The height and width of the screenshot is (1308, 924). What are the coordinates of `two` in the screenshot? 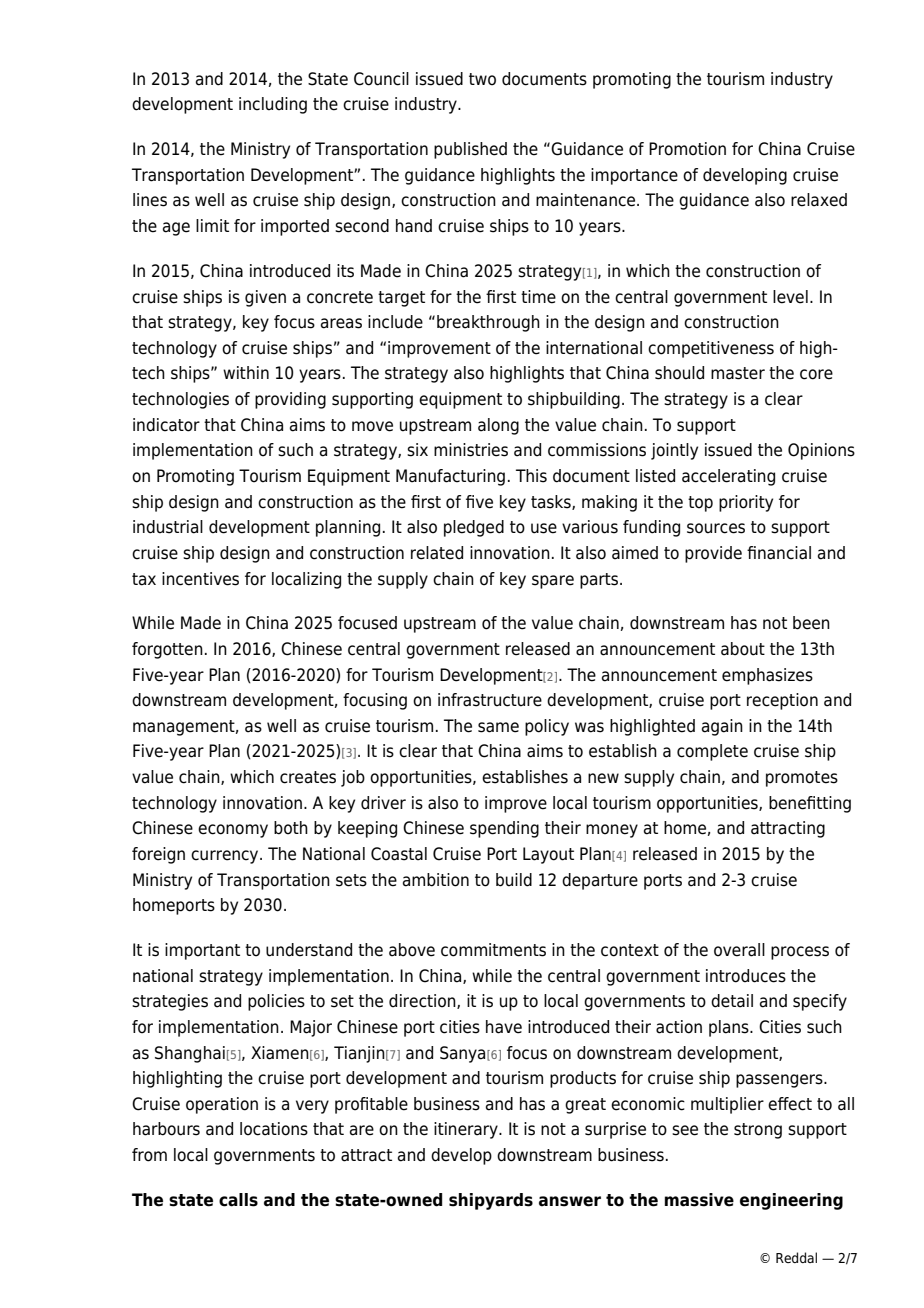 It's located at (482, 79).
